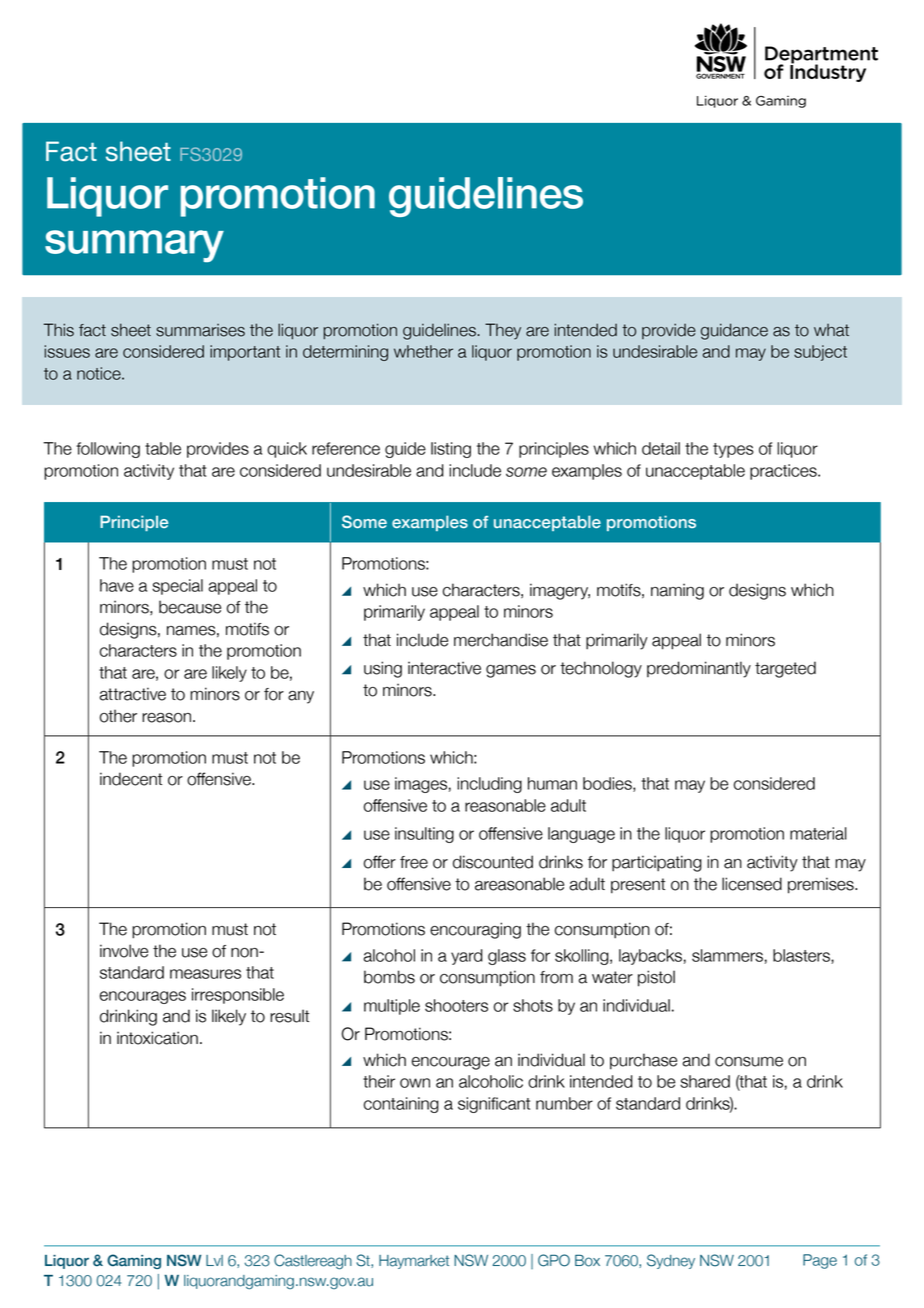  What do you see at coordinates (802, 956) in the page?
I see `blasters` at bounding box center [802, 956].
